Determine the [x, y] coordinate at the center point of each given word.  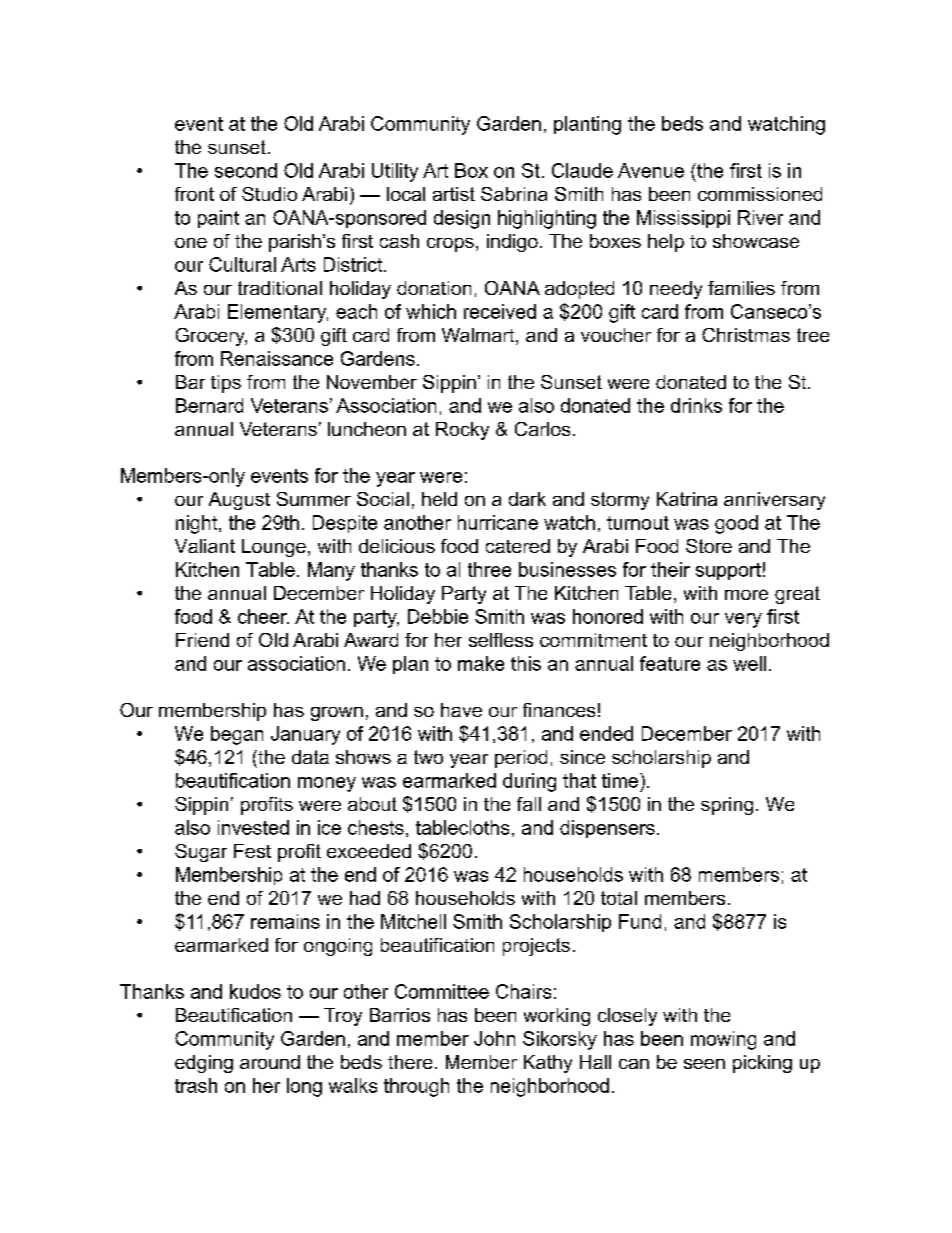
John [494, 1038]
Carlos [542, 429]
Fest [252, 851]
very [743, 620]
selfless [501, 640]
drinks [696, 405]
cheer [263, 616]
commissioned [760, 194]
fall [529, 804]
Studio [269, 194]
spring [727, 806]
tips [226, 384]
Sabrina [514, 194]
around [270, 1062]
